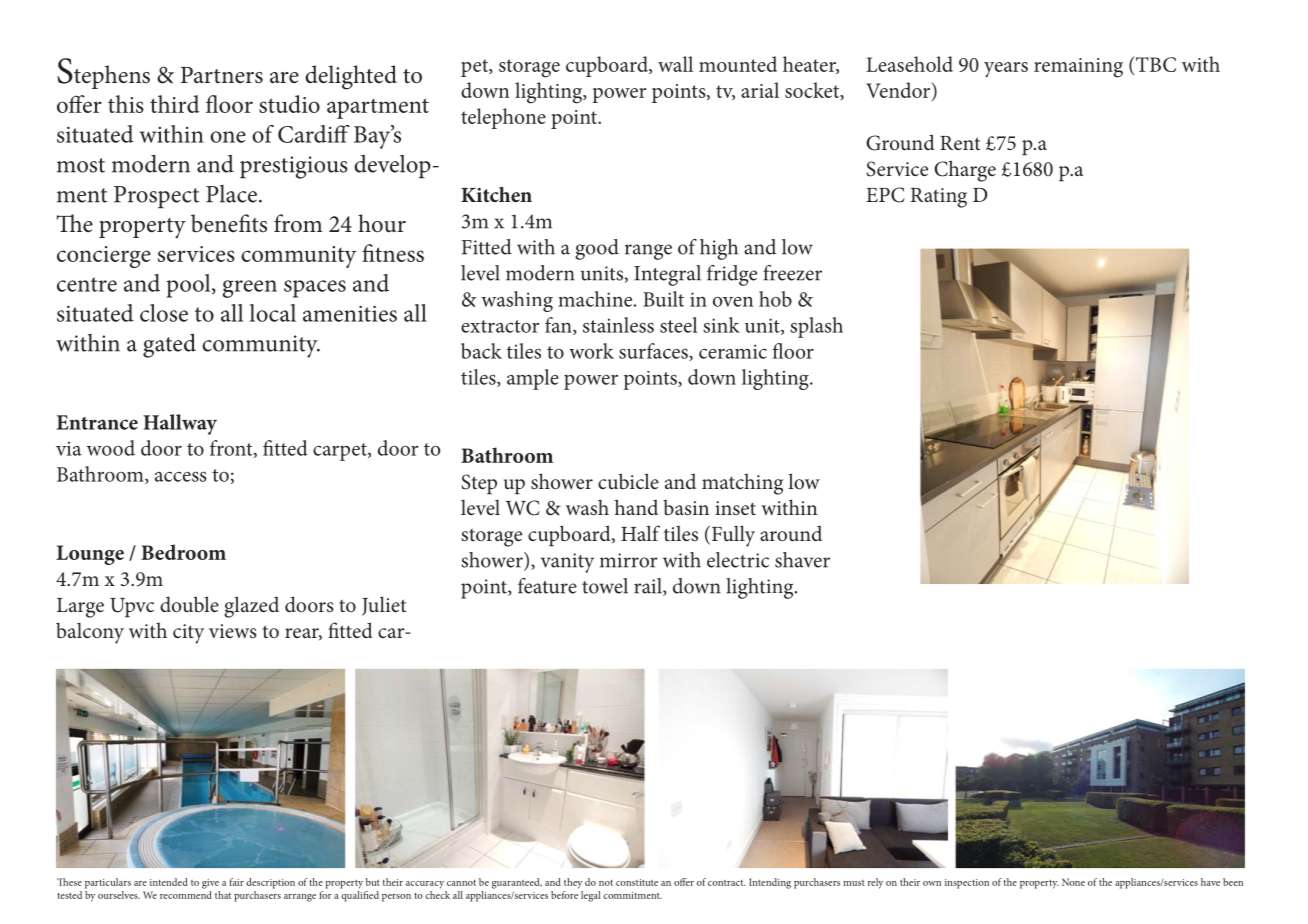  What do you see at coordinates (628, 481) in the document?
I see `cubicle` at bounding box center [628, 481].
